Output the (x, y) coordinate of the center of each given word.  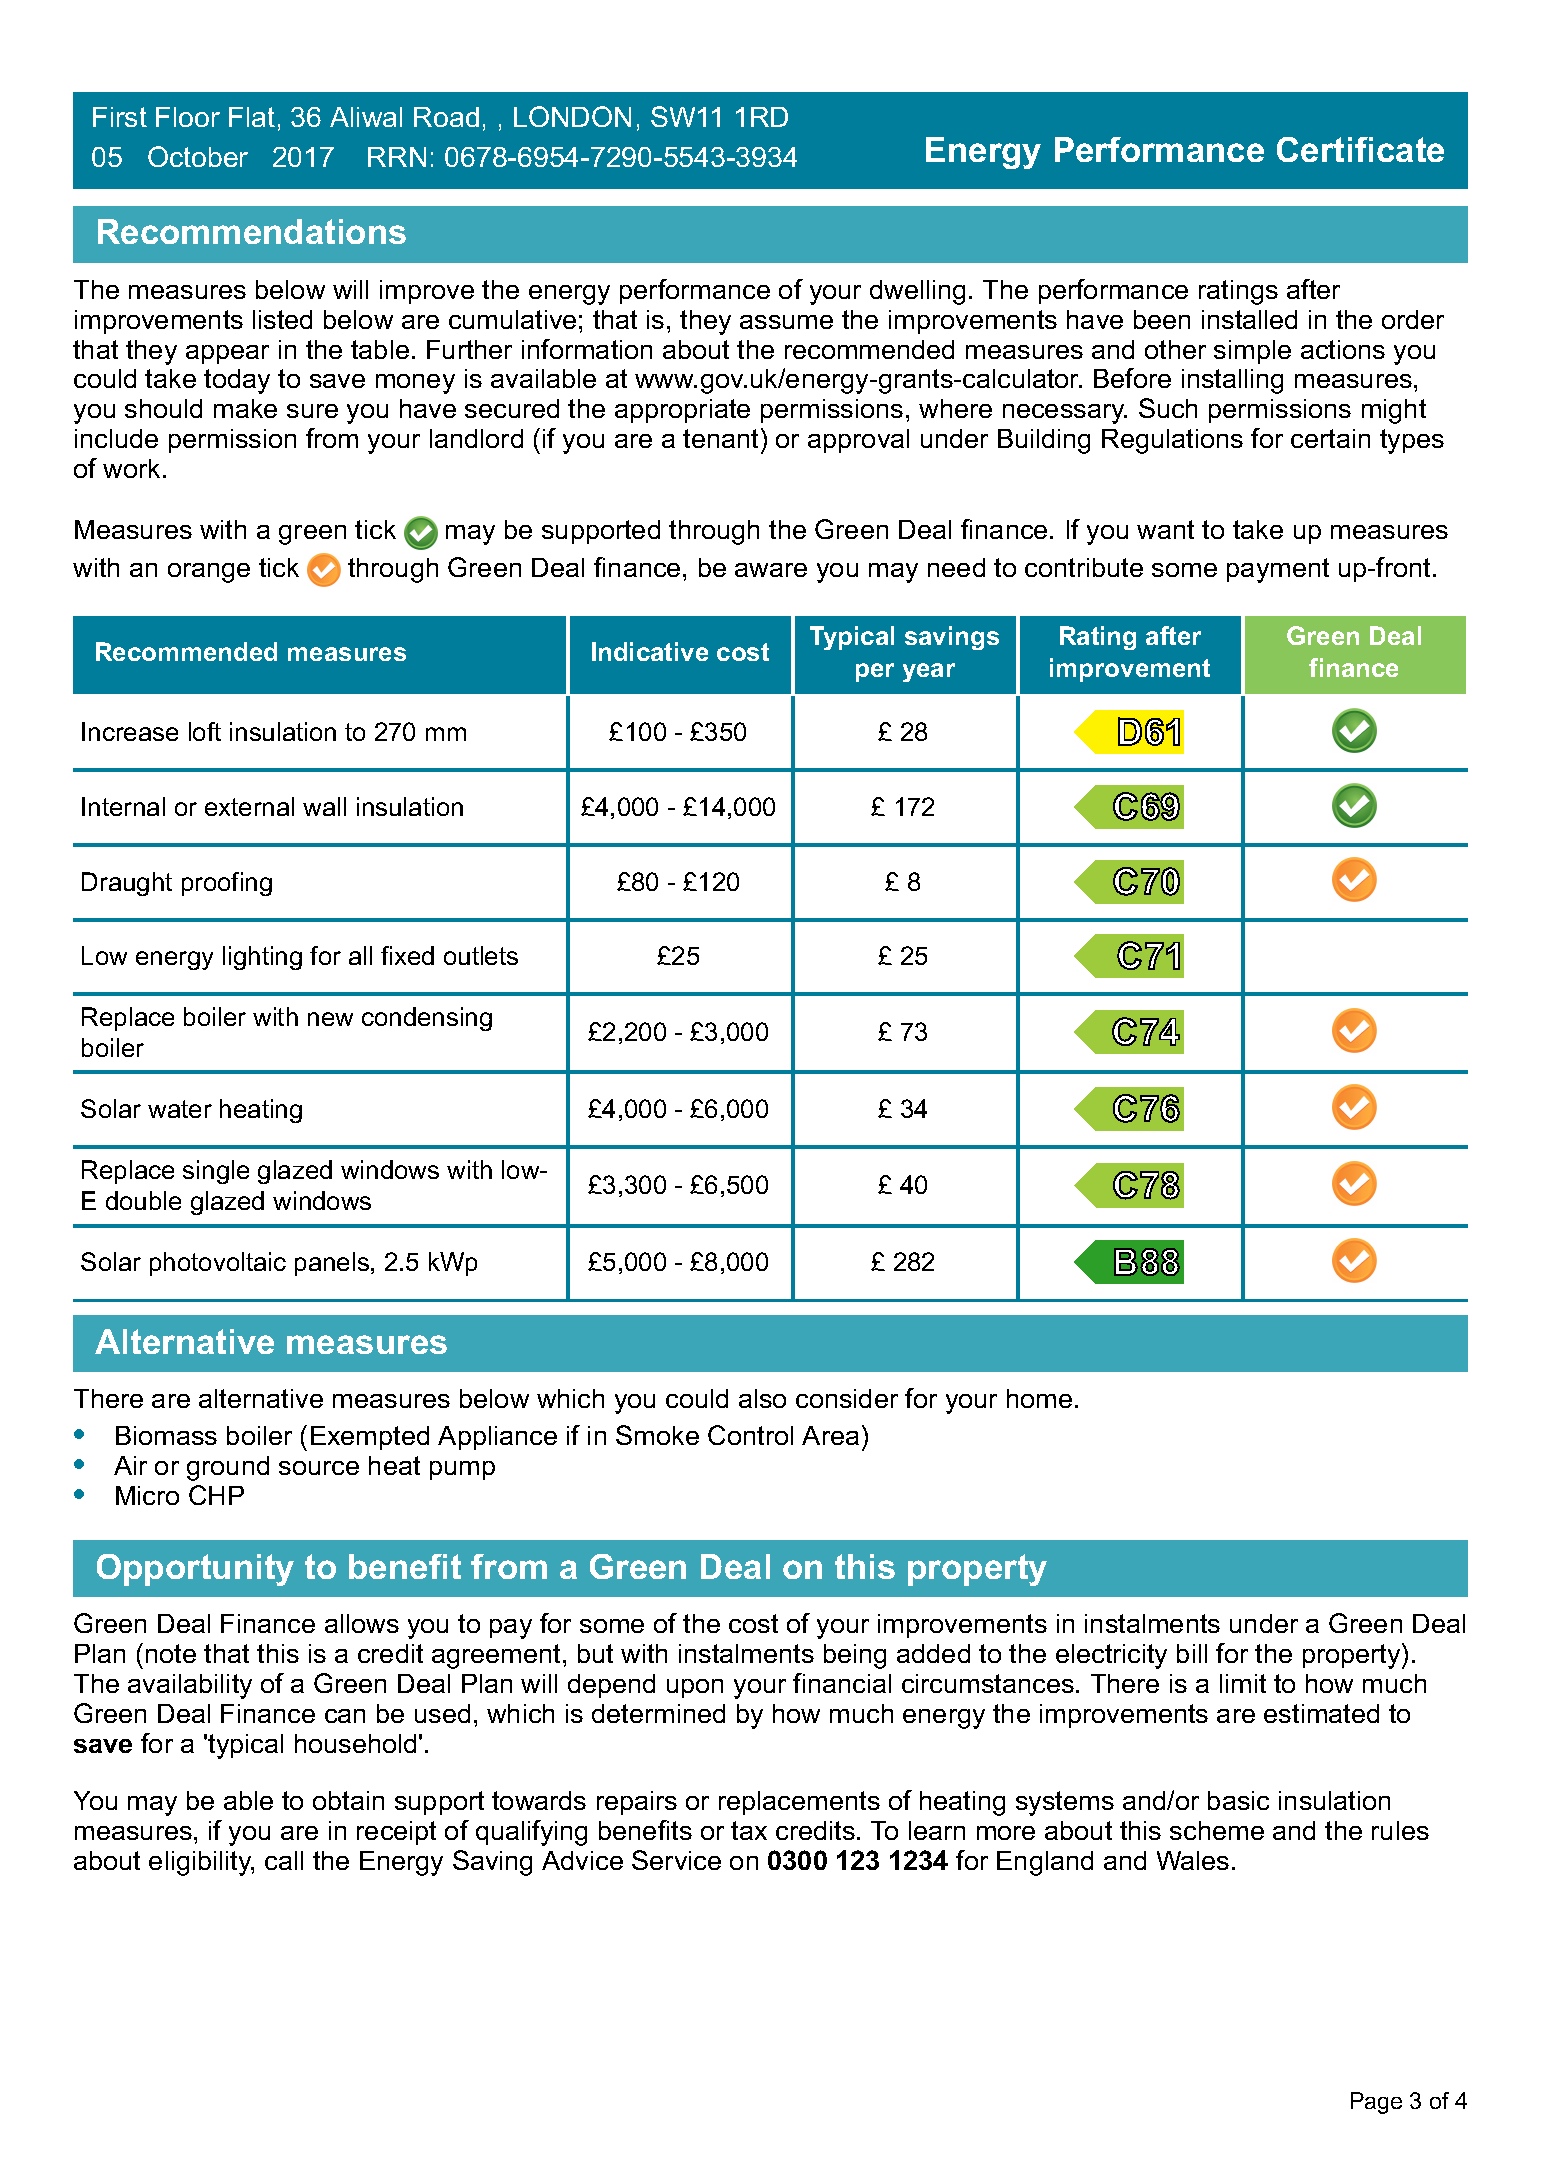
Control (750, 1435)
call (284, 1860)
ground (228, 1468)
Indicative (650, 651)
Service (676, 1860)
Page (1376, 2103)
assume (786, 322)
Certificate (1360, 149)
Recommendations (252, 231)
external (249, 806)
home (1039, 1398)
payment (1278, 570)
